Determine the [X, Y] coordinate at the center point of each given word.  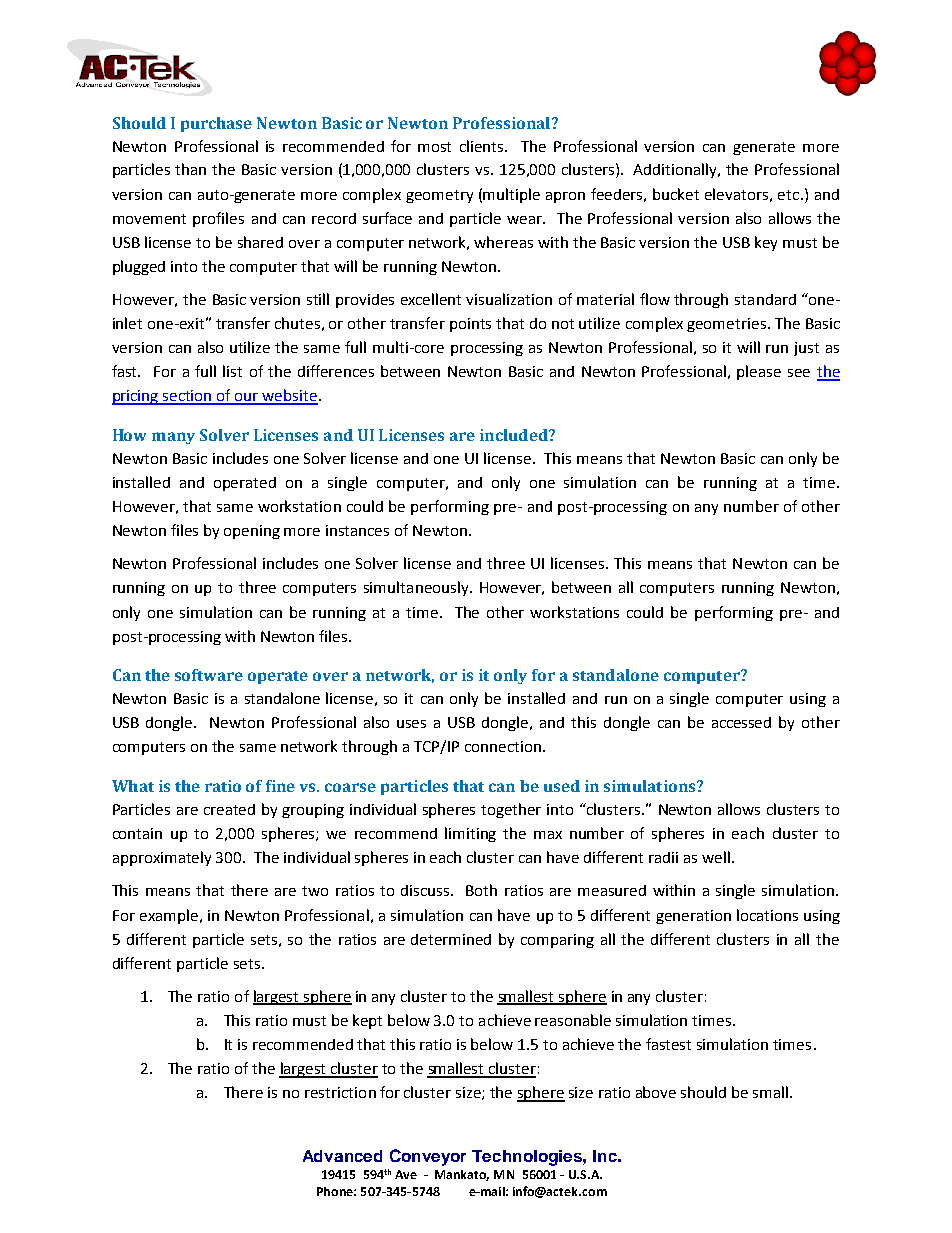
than [190, 169]
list [232, 371]
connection [503, 746]
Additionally [676, 170]
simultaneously [417, 588]
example [169, 916]
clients [483, 146]
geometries [726, 325]
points [470, 325]
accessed [741, 722]
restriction [340, 1092]
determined [451, 939]
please [759, 372]
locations [767, 915]
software [209, 675]
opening [252, 532]
